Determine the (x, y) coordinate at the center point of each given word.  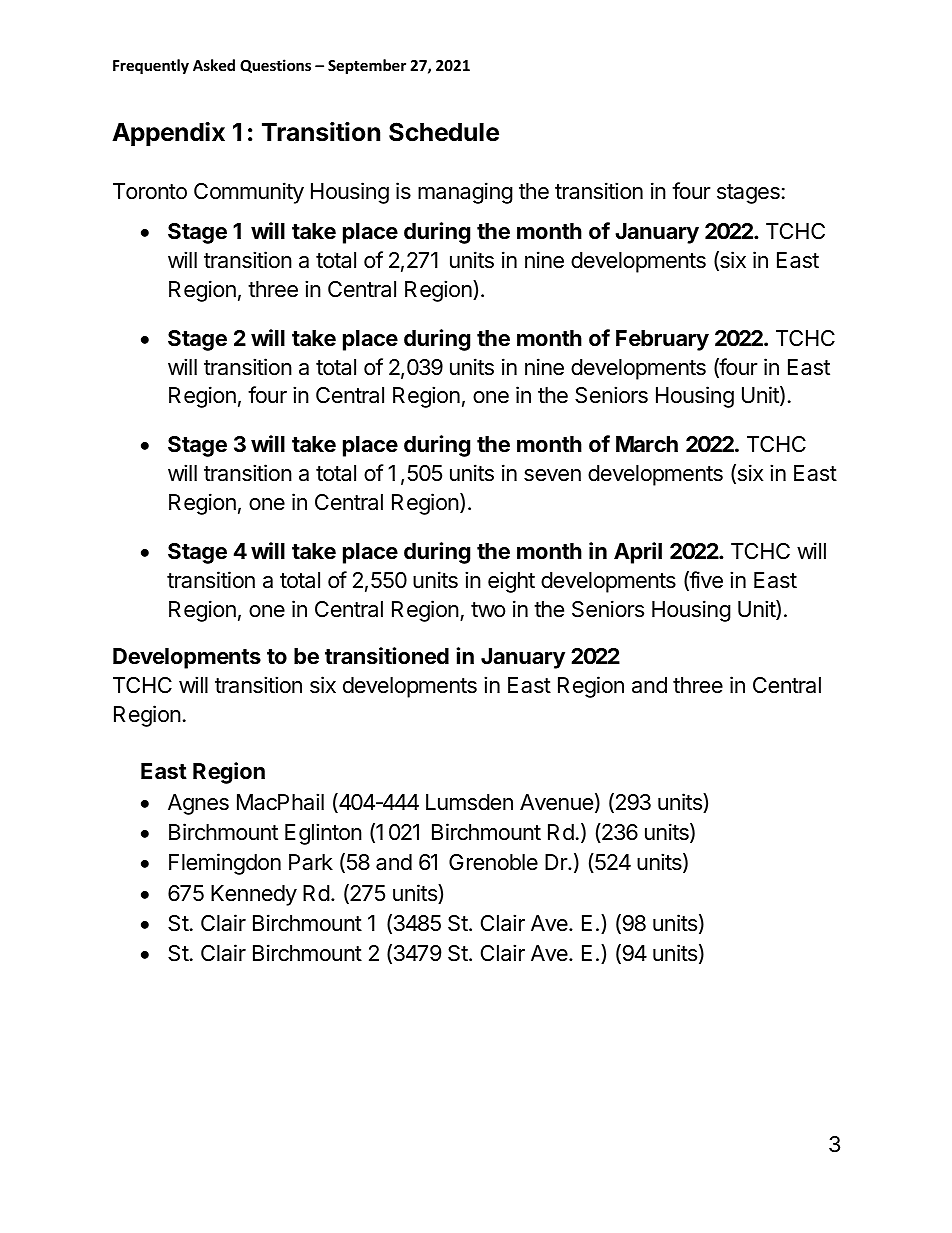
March (647, 444)
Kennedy (254, 895)
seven (552, 475)
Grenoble (493, 862)
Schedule (444, 132)
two (488, 610)
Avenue (556, 802)
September (367, 66)
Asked (214, 65)
